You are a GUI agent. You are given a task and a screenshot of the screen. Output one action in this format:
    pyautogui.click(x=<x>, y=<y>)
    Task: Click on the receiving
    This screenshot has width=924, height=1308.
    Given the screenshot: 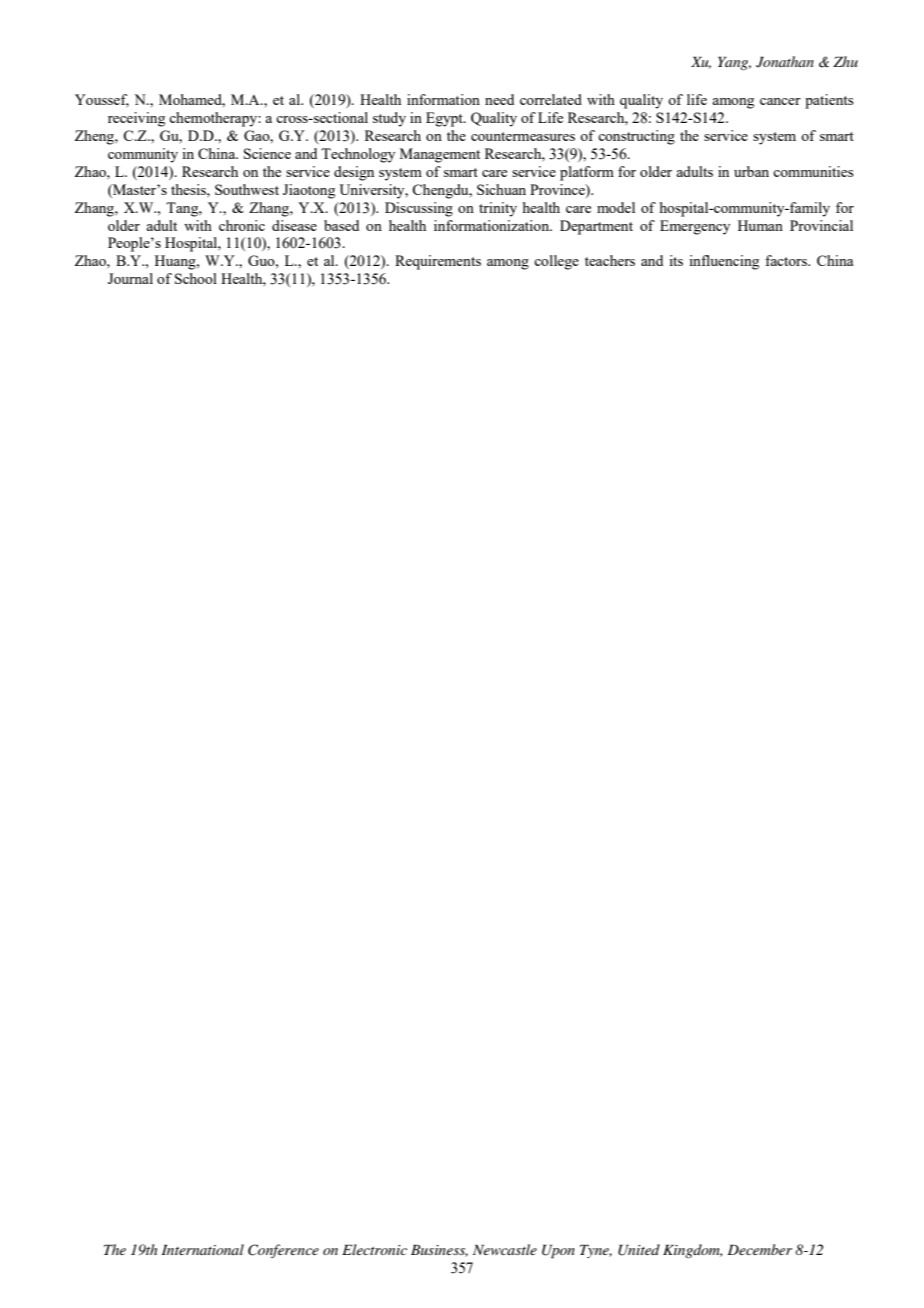 What is the action you would take?
    pyautogui.click(x=136, y=119)
